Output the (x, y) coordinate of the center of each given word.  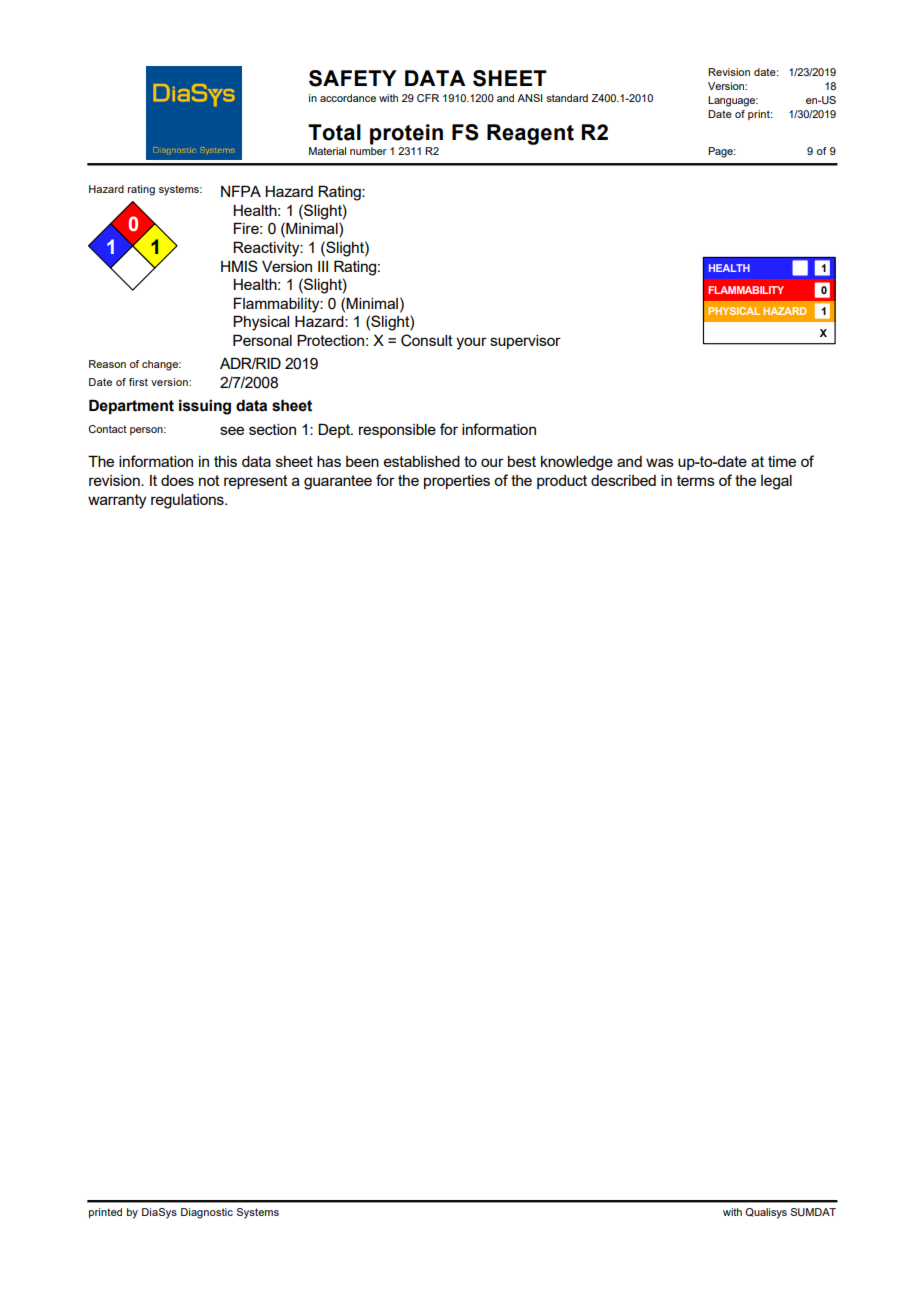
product (562, 482)
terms (696, 480)
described (623, 480)
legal (776, 482)
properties (457, 482)
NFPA (241, 191)
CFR (428, 98)
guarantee (338, 482)
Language (733, 101)
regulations (188, 501)
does (177, 480)
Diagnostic (207, 1213)
